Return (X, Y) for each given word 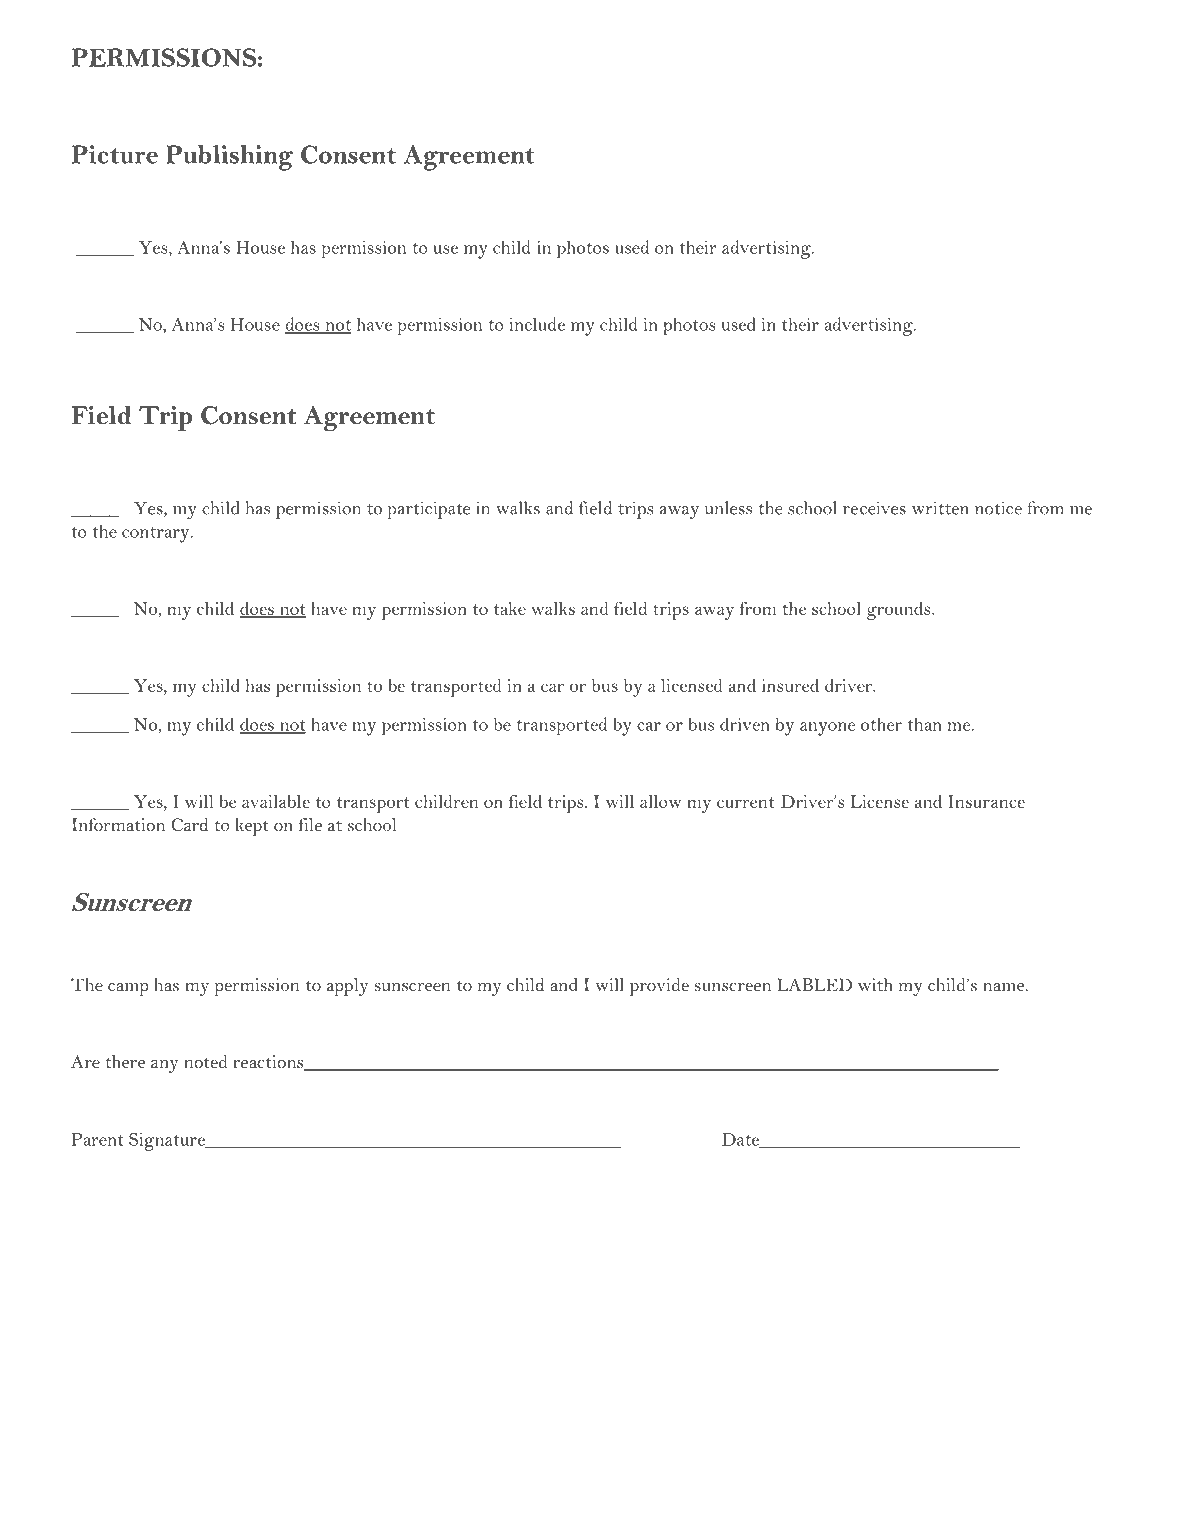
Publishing (229, 158)
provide (659, 987)
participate (428, 510)
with (875, 984)
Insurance (986, 801)
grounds (900, 611)
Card (189, 825)
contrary (157, 535)
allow (660, 801)
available (276, 801)
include (537, 324)
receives (874, 508)
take (510, 608)
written (940, 508)
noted (205, 1061)
